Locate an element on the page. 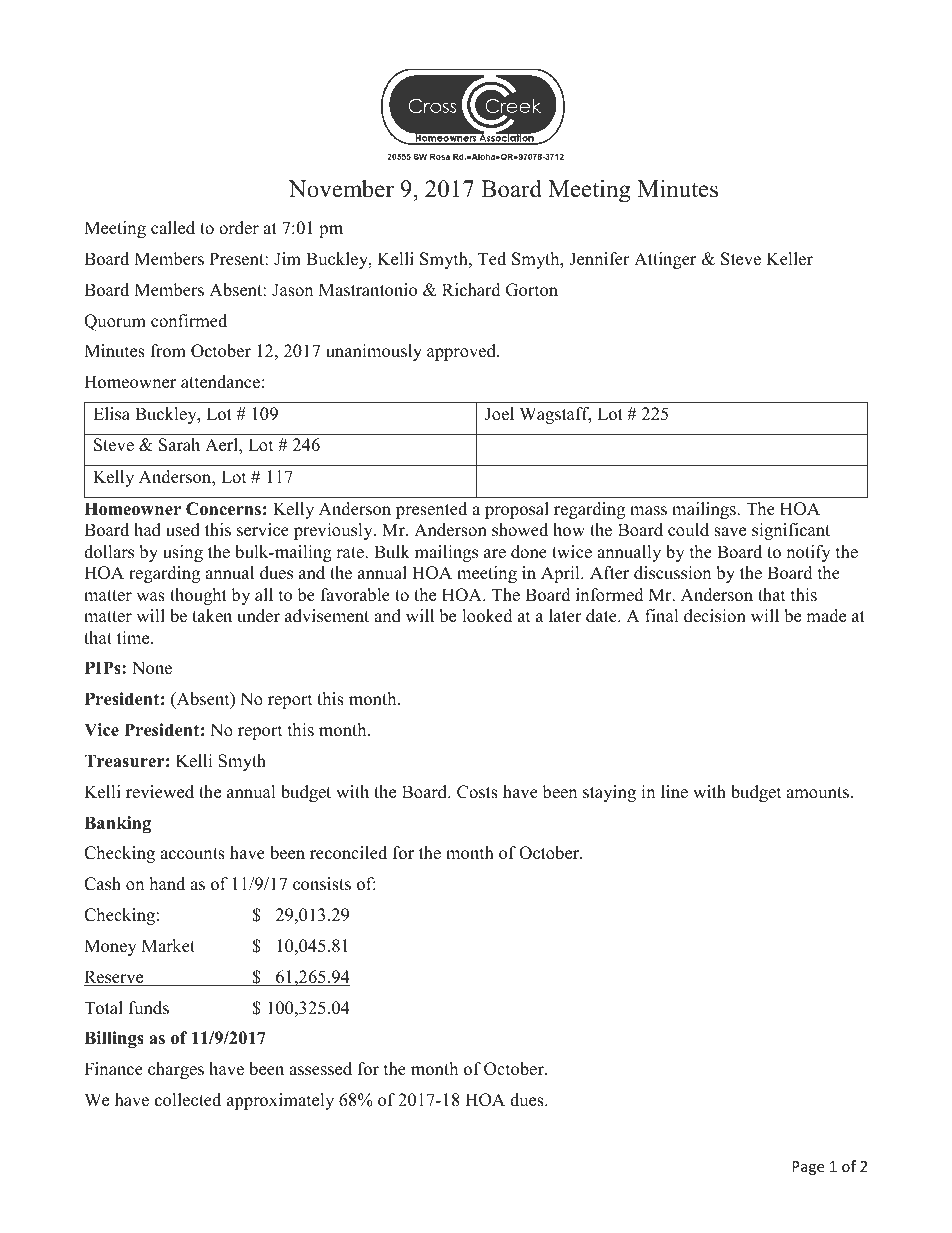 The image size is (952, 1233). called is located at coordinates (173, 228).
